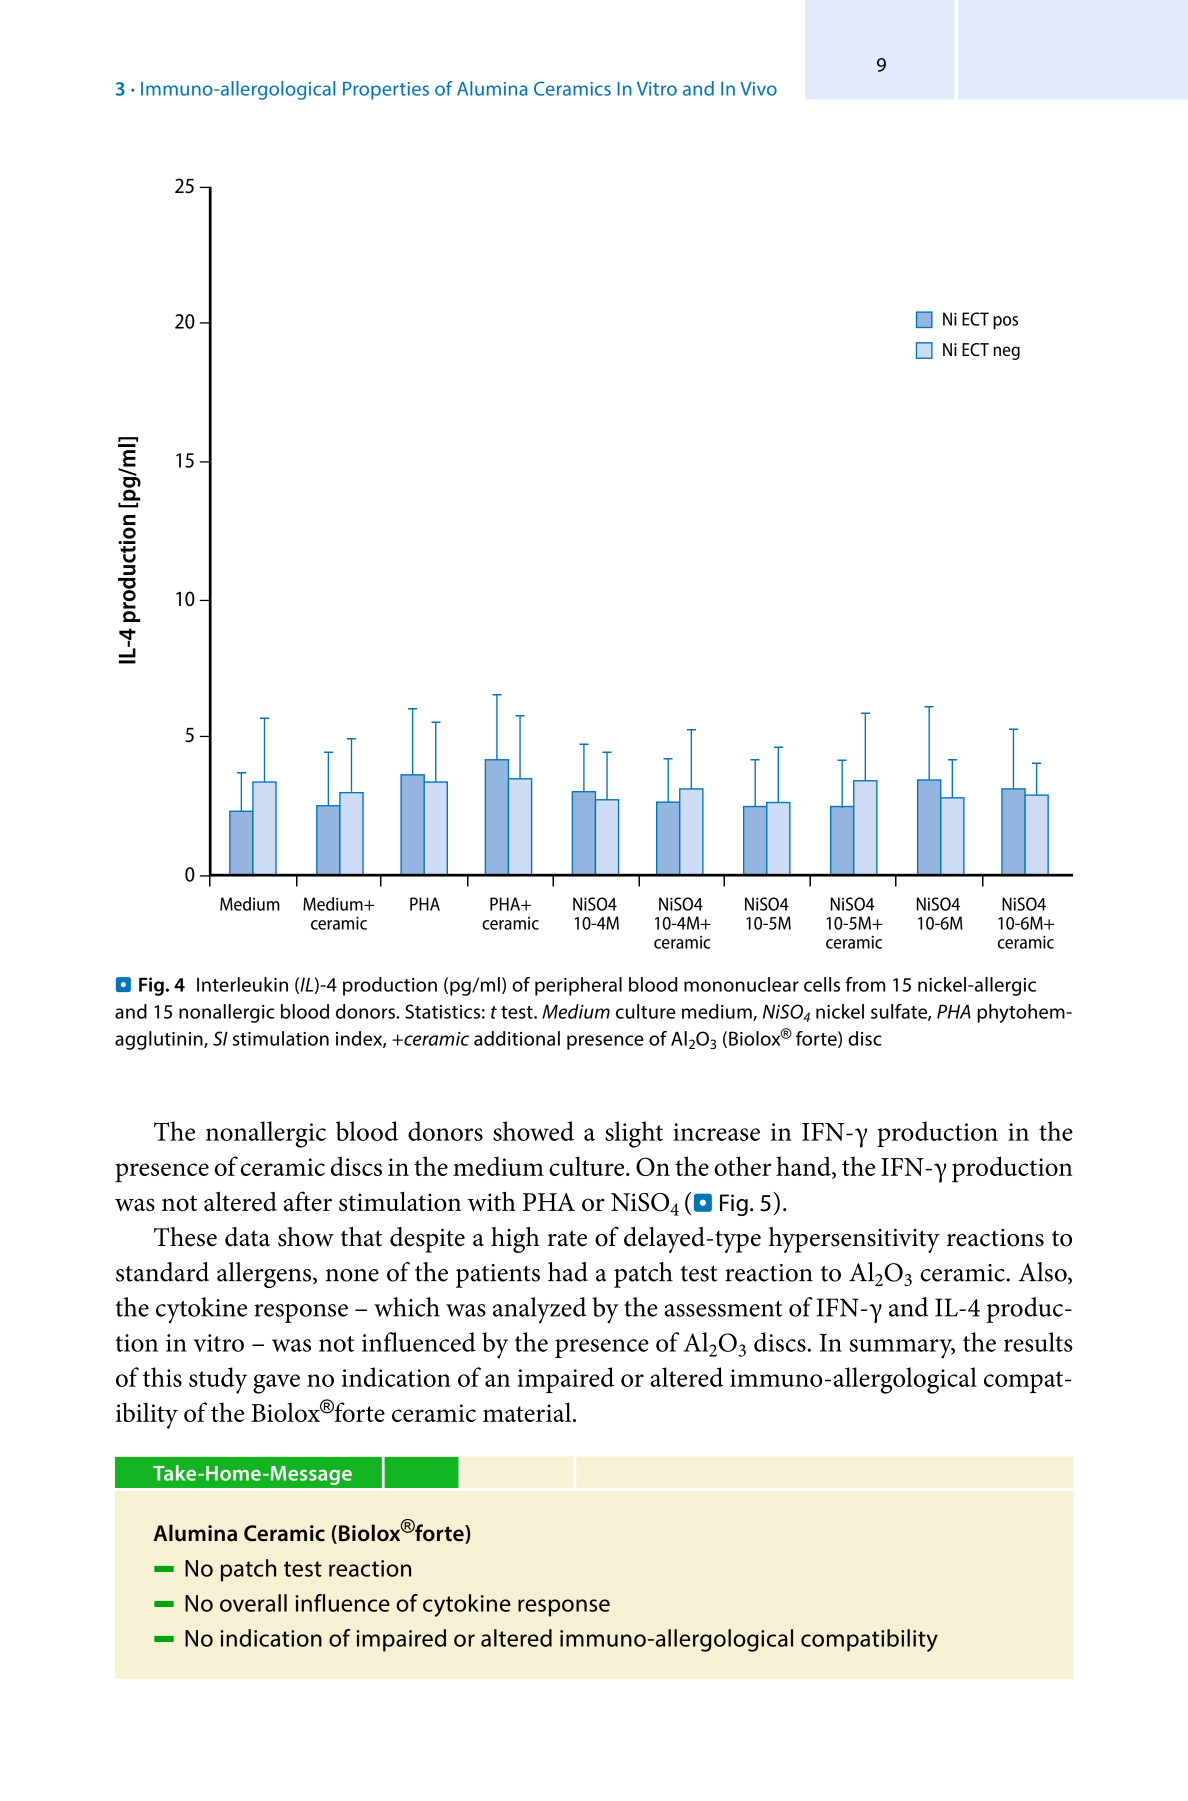 Image resolution: width=1188 pixels, height=1801 pixels. I want to click on Vivo, so click(758, 89).
